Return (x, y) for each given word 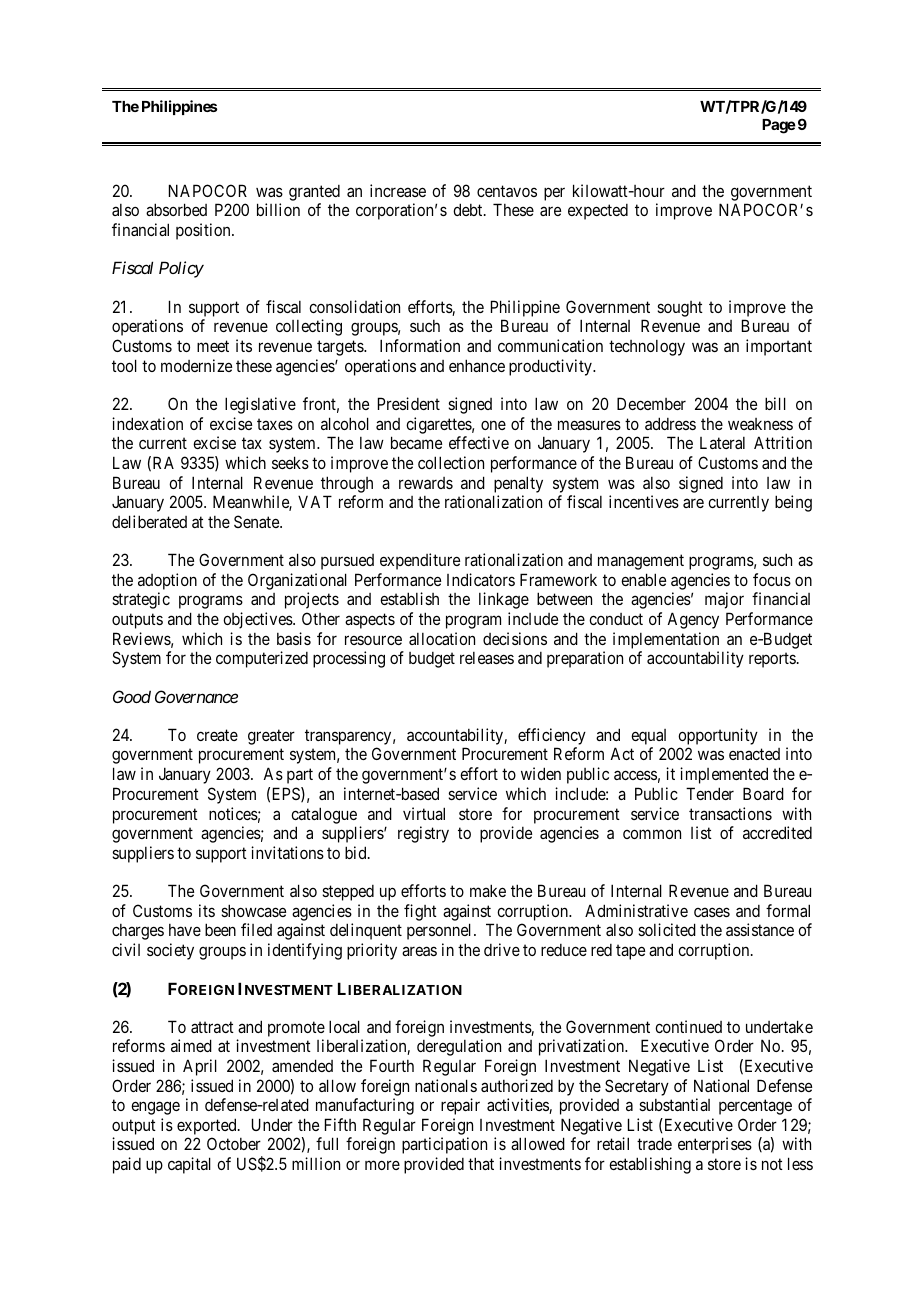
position (204, 231)
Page (779, 126)
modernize (196, 365)
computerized (262, 659)
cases (712, 912)
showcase (253, 910)
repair (460, 1106)
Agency (693, 620)
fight (420, 912)
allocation (442, 638)
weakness (760, 424)
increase (398, 190)
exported (208, 1128)
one (493, 425)
